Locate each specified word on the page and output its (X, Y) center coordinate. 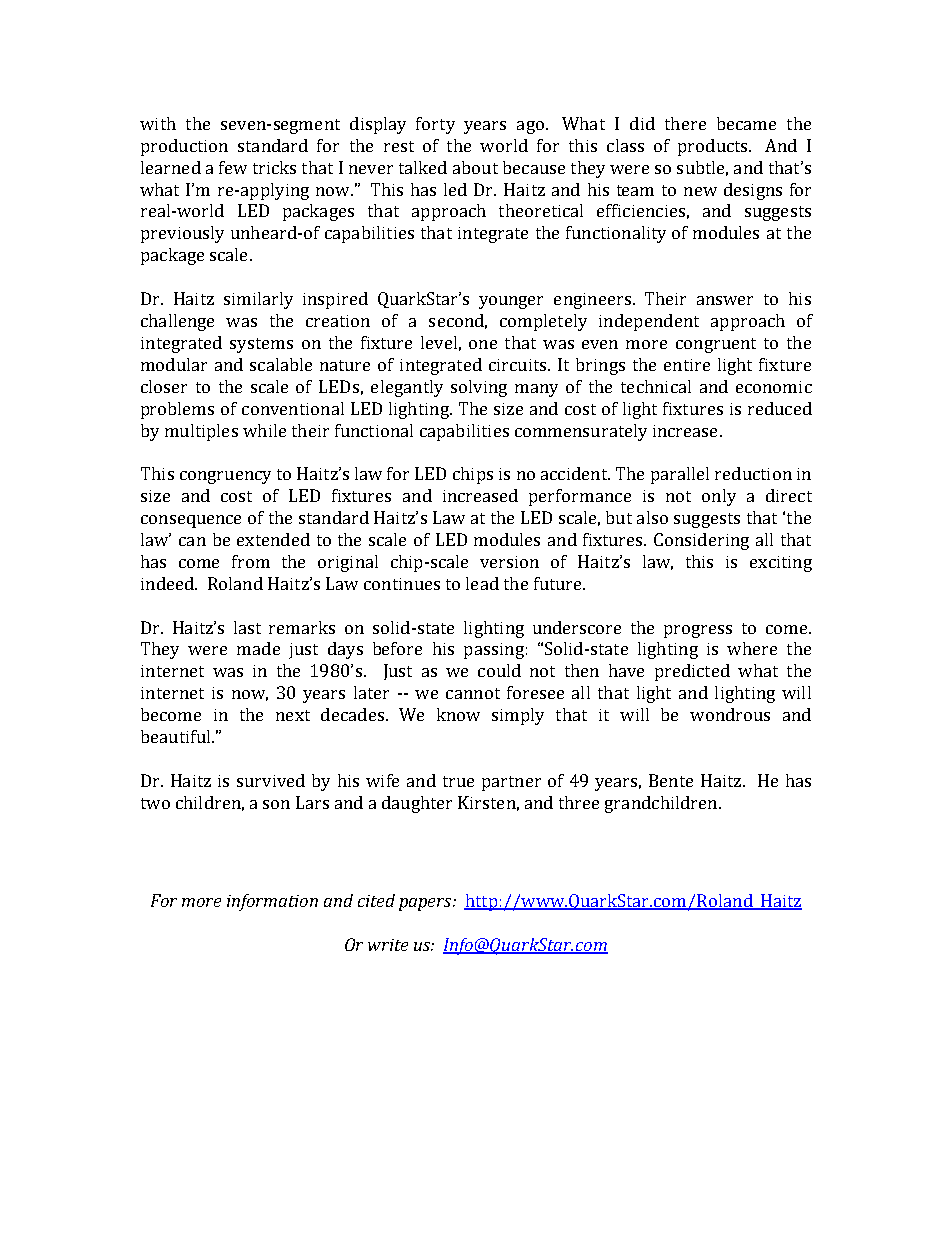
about (475, 167)
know (458, 714)
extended (273, 539)
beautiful (177, 736)
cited (376, 900)
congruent (716, 345)
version (509, 562)
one (483, 344)
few (233, 167)
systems (261, 345)
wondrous (730, 714)
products (714, 147)
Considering (701, 541)
